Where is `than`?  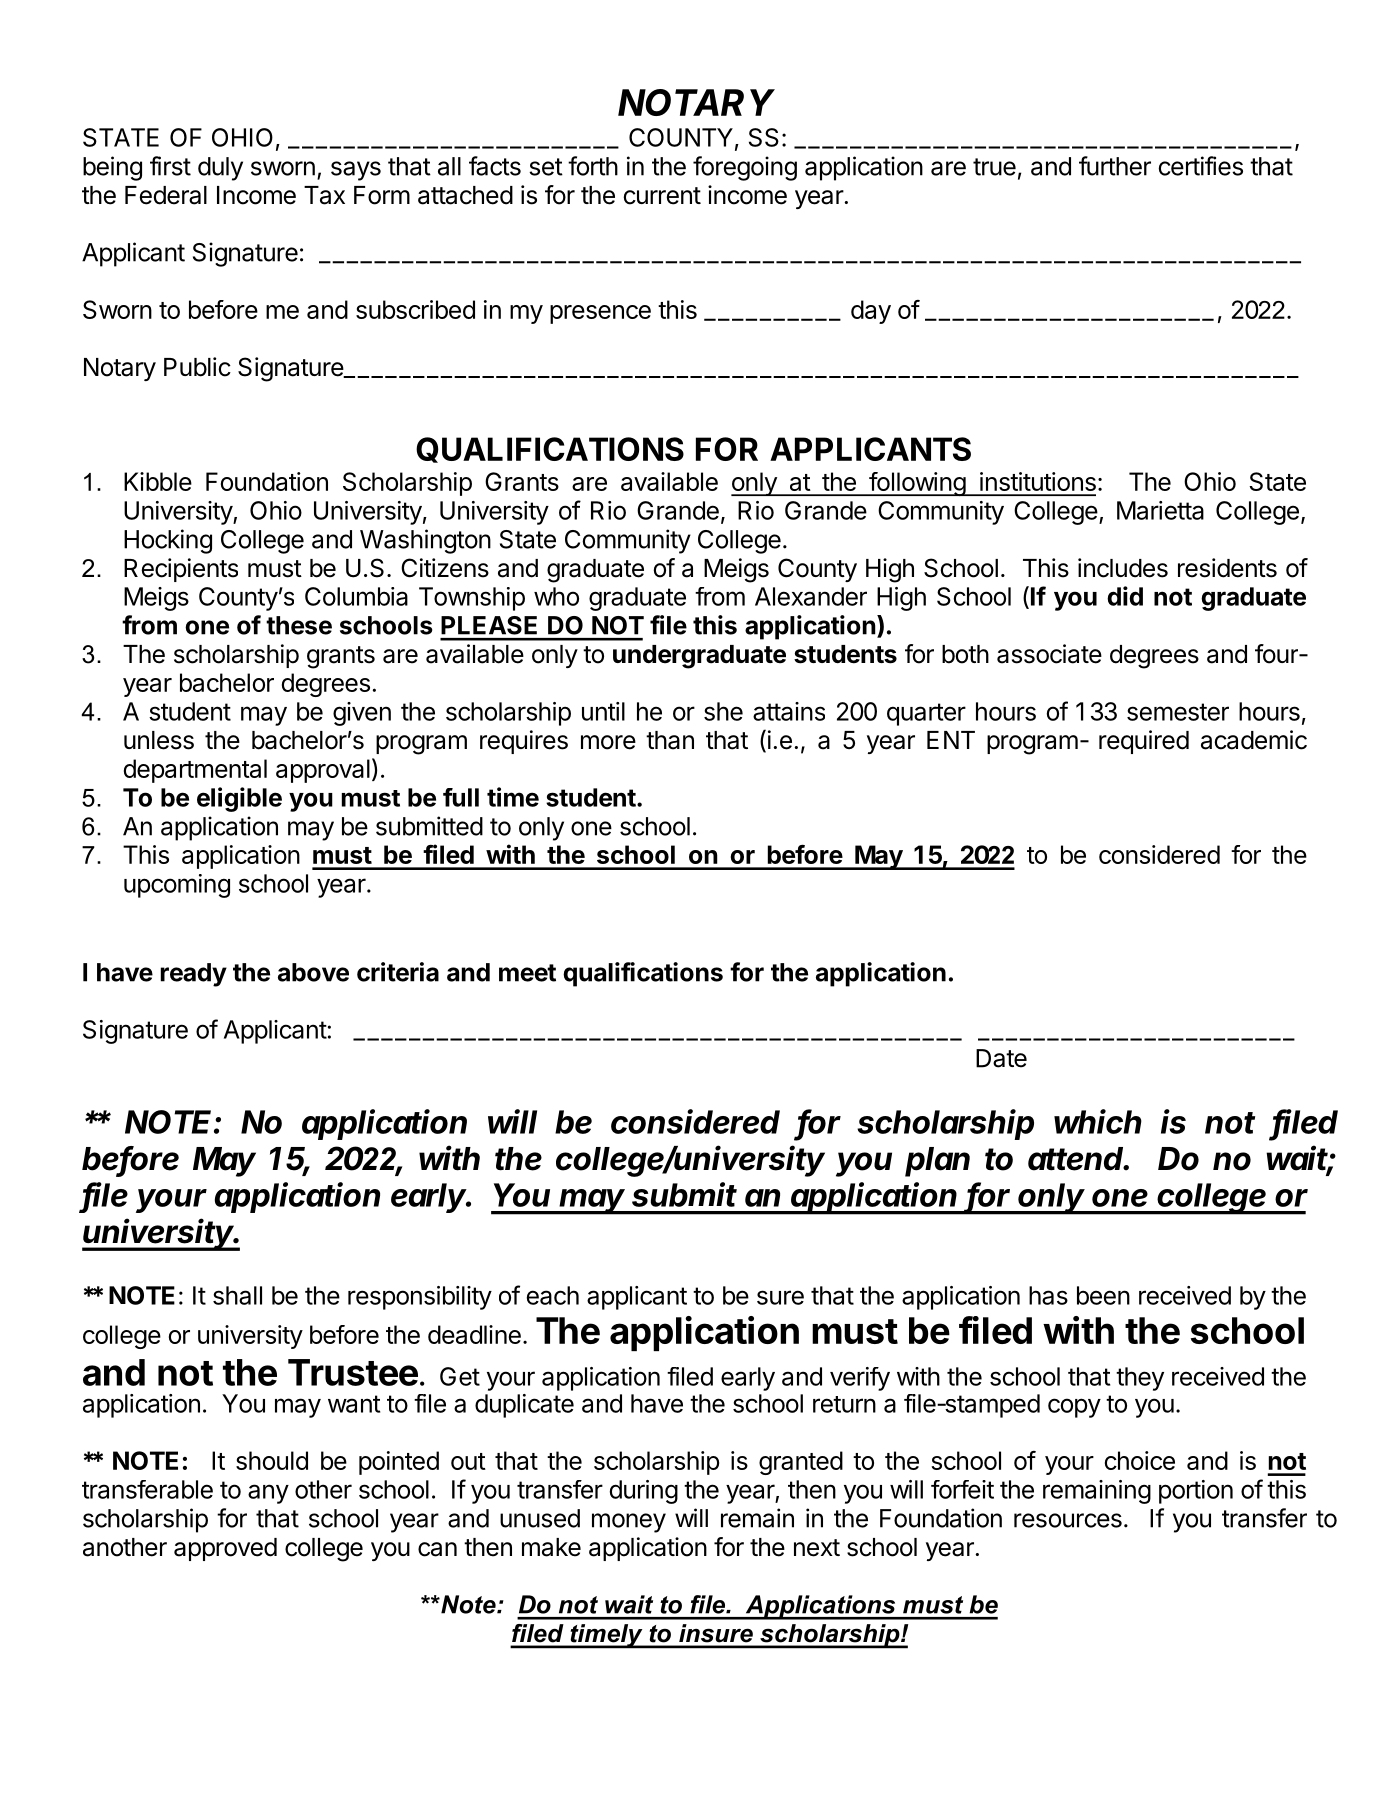 than is located at coordinates (670, 740).
